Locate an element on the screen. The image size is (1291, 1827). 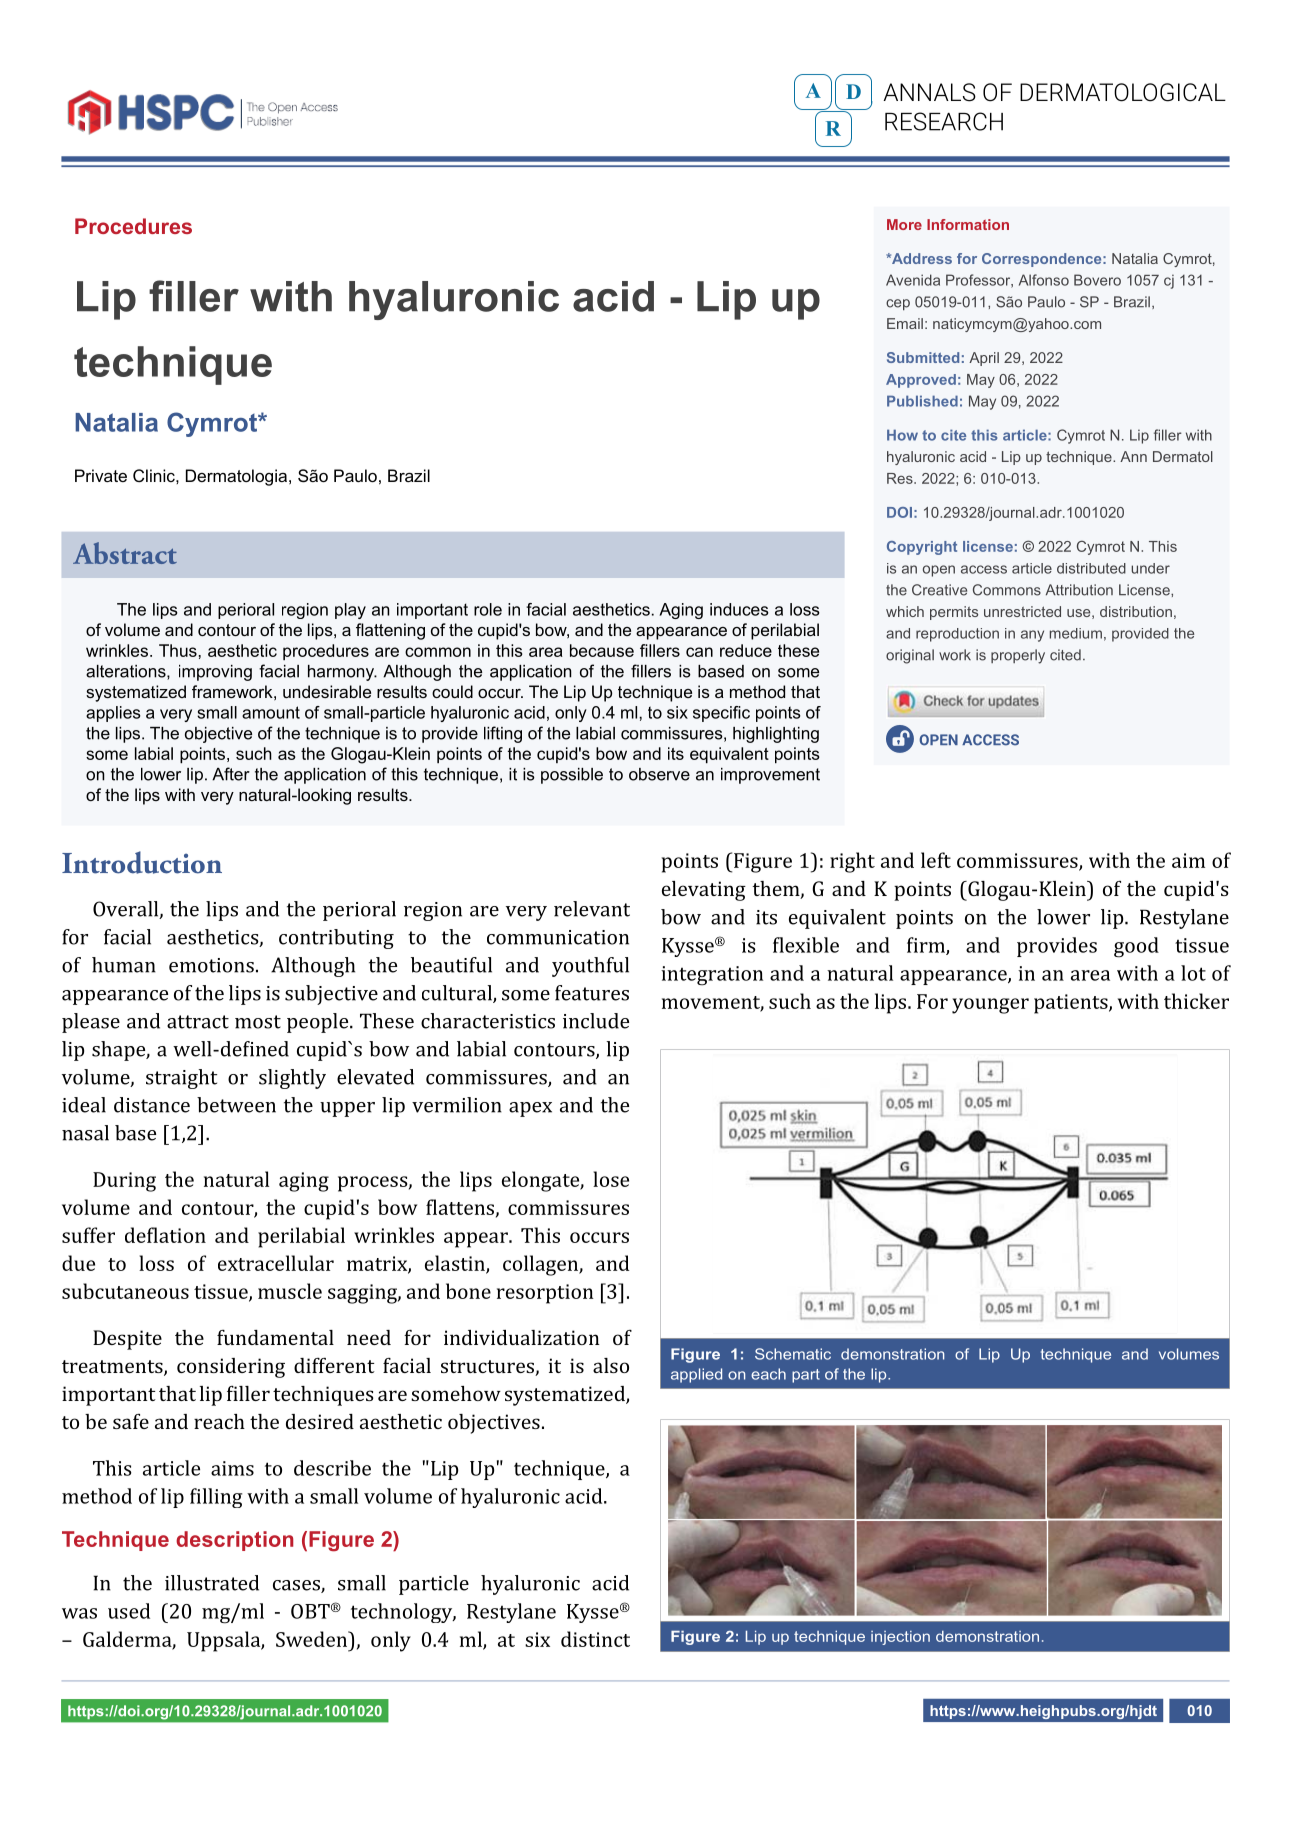
More is located at coordinates (904, 224).
